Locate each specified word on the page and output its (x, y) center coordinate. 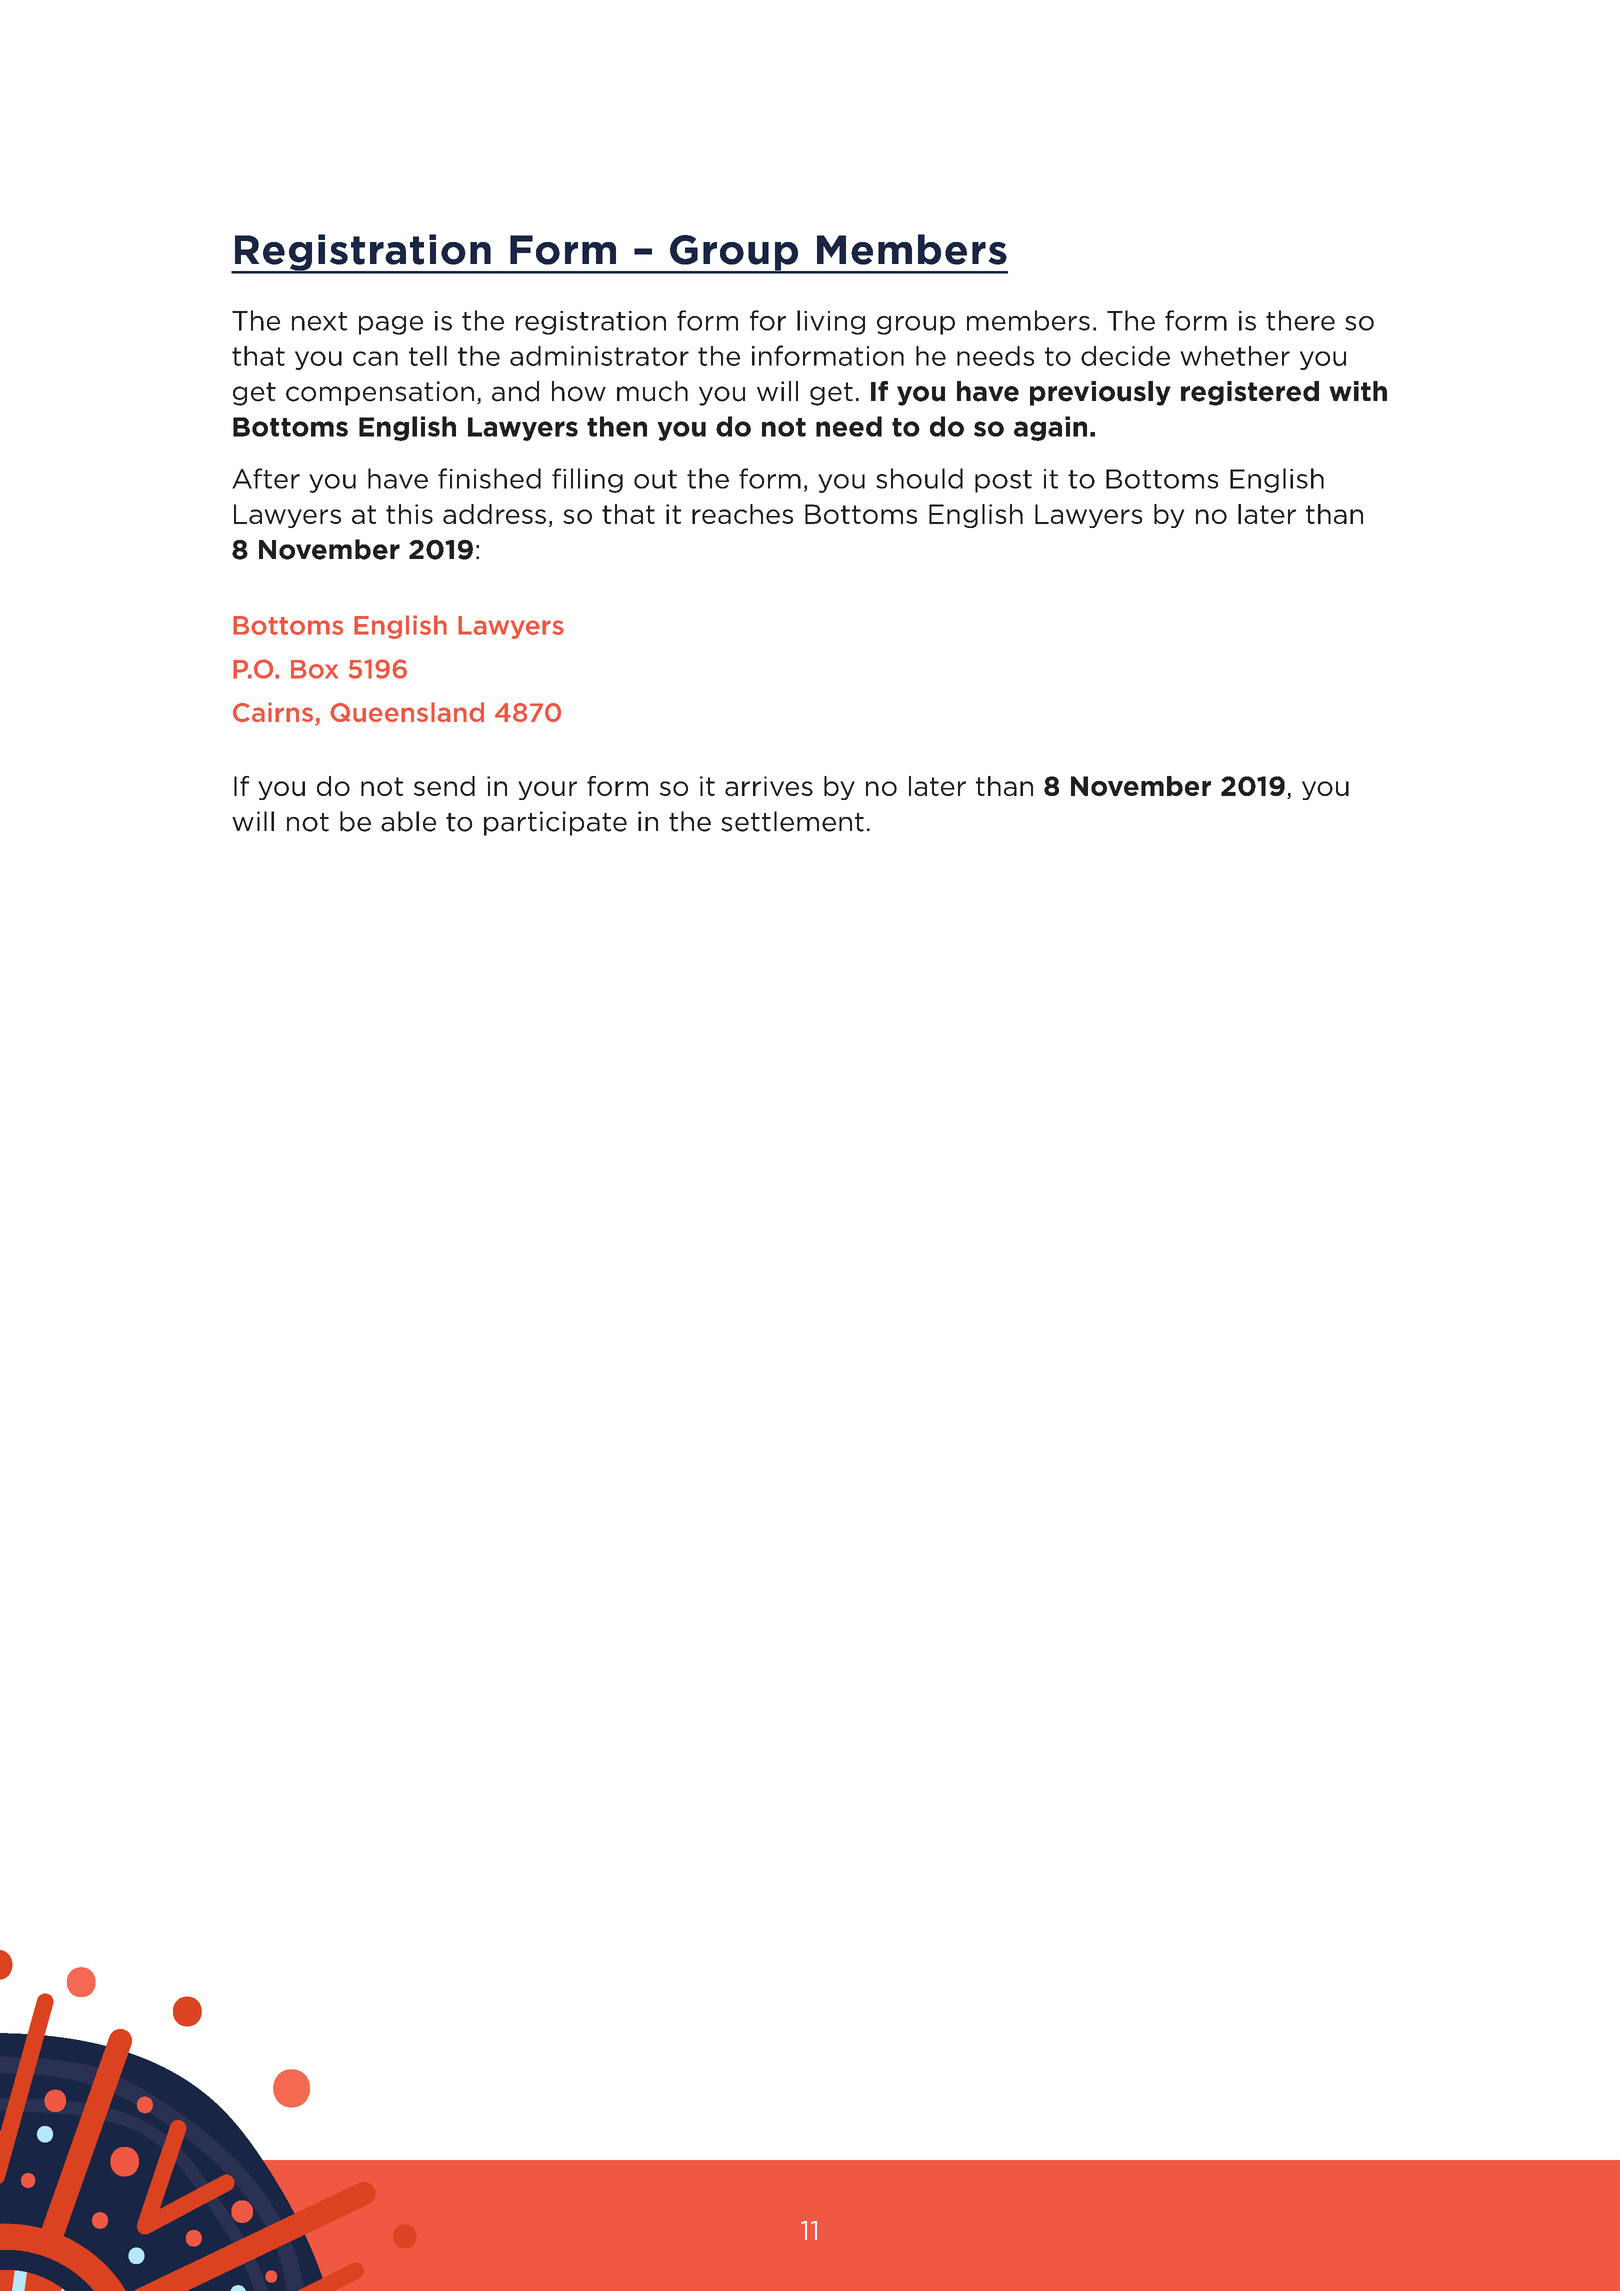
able (408, 821)
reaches (742, 514)
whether (1235, 356)
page (391, 325)
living (831, 322)
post (1003, 481)
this (409, 514)
